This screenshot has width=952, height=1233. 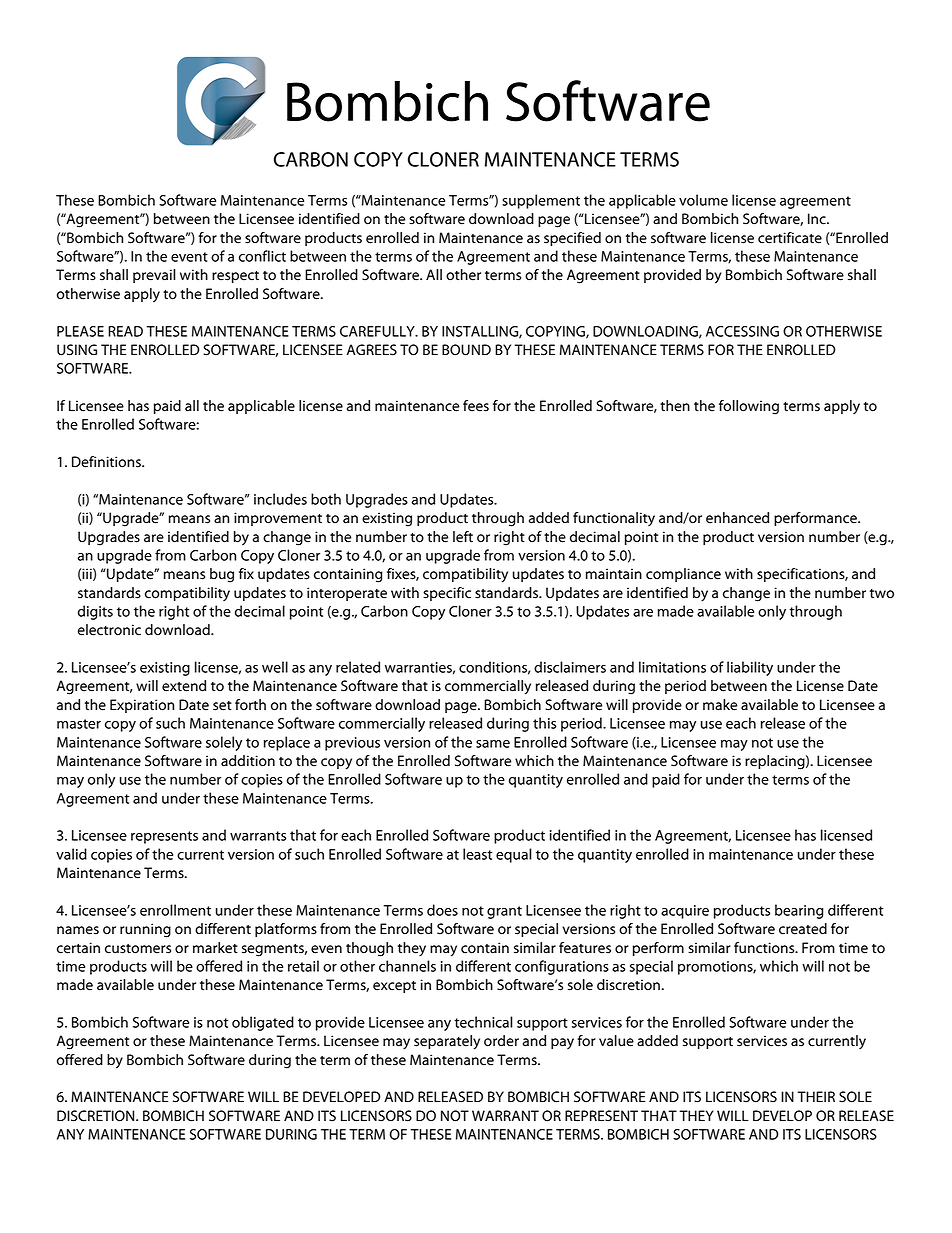 I want to click on certificate, so click(x=790, y=238).
